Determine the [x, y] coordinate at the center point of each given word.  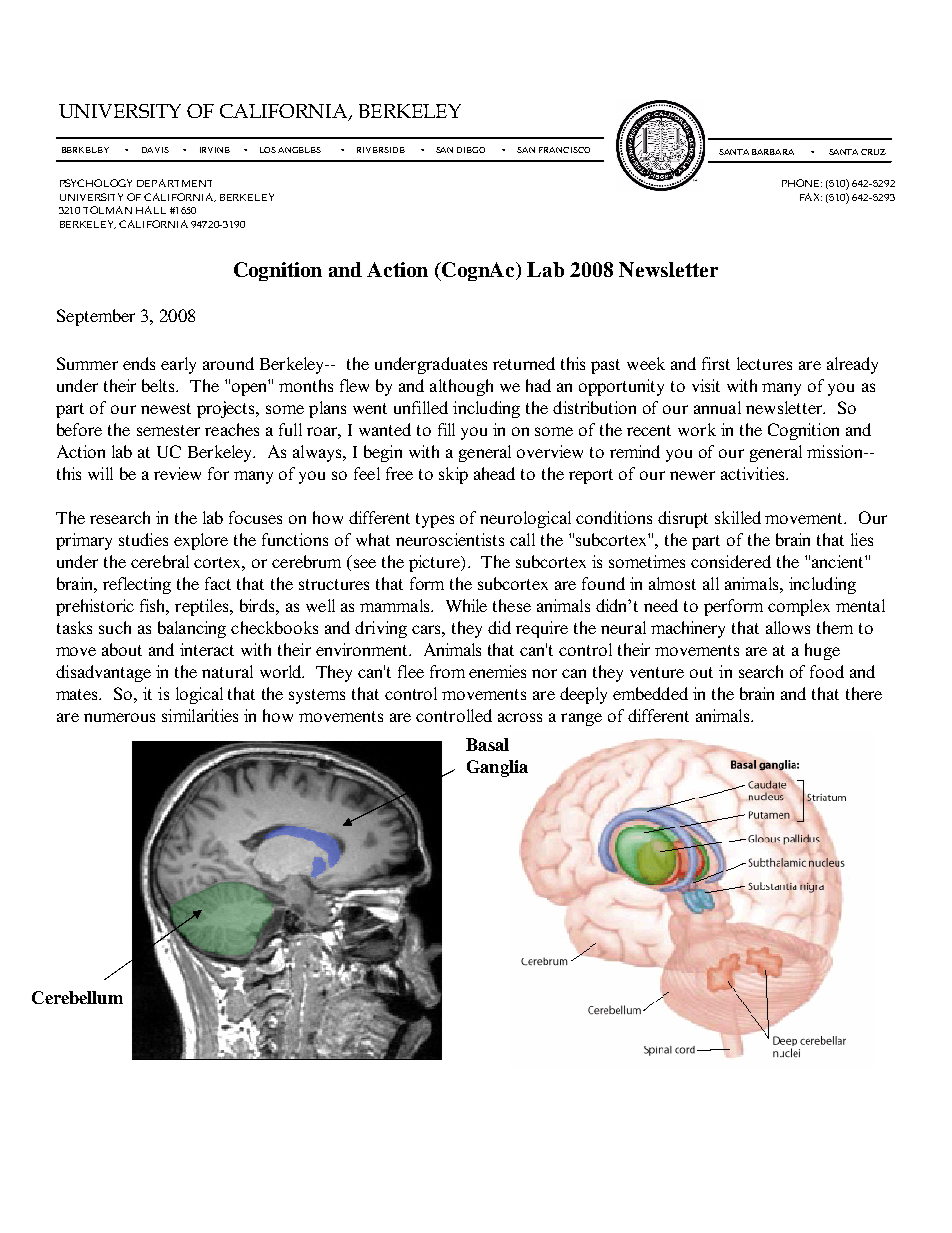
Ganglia [497, 768]
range [581, 719]
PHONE [802, 183]
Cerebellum [77, 997]
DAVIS [155, 150]
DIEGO [471, 150]
